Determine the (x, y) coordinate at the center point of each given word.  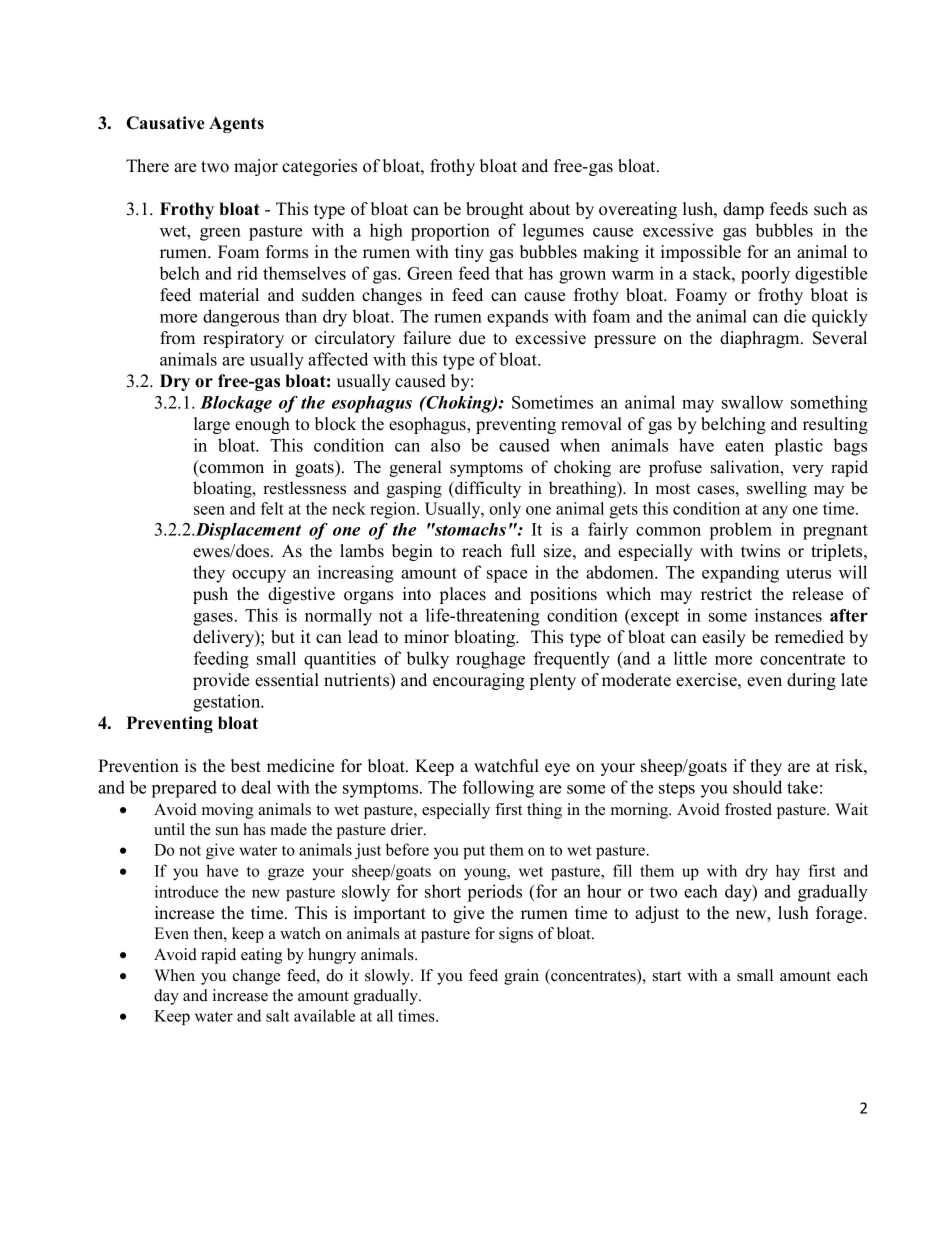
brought (495, 210)
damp (743, 210)
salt (277, 1015)
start (667, 976)
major (256, 167)
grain (521, 977)
